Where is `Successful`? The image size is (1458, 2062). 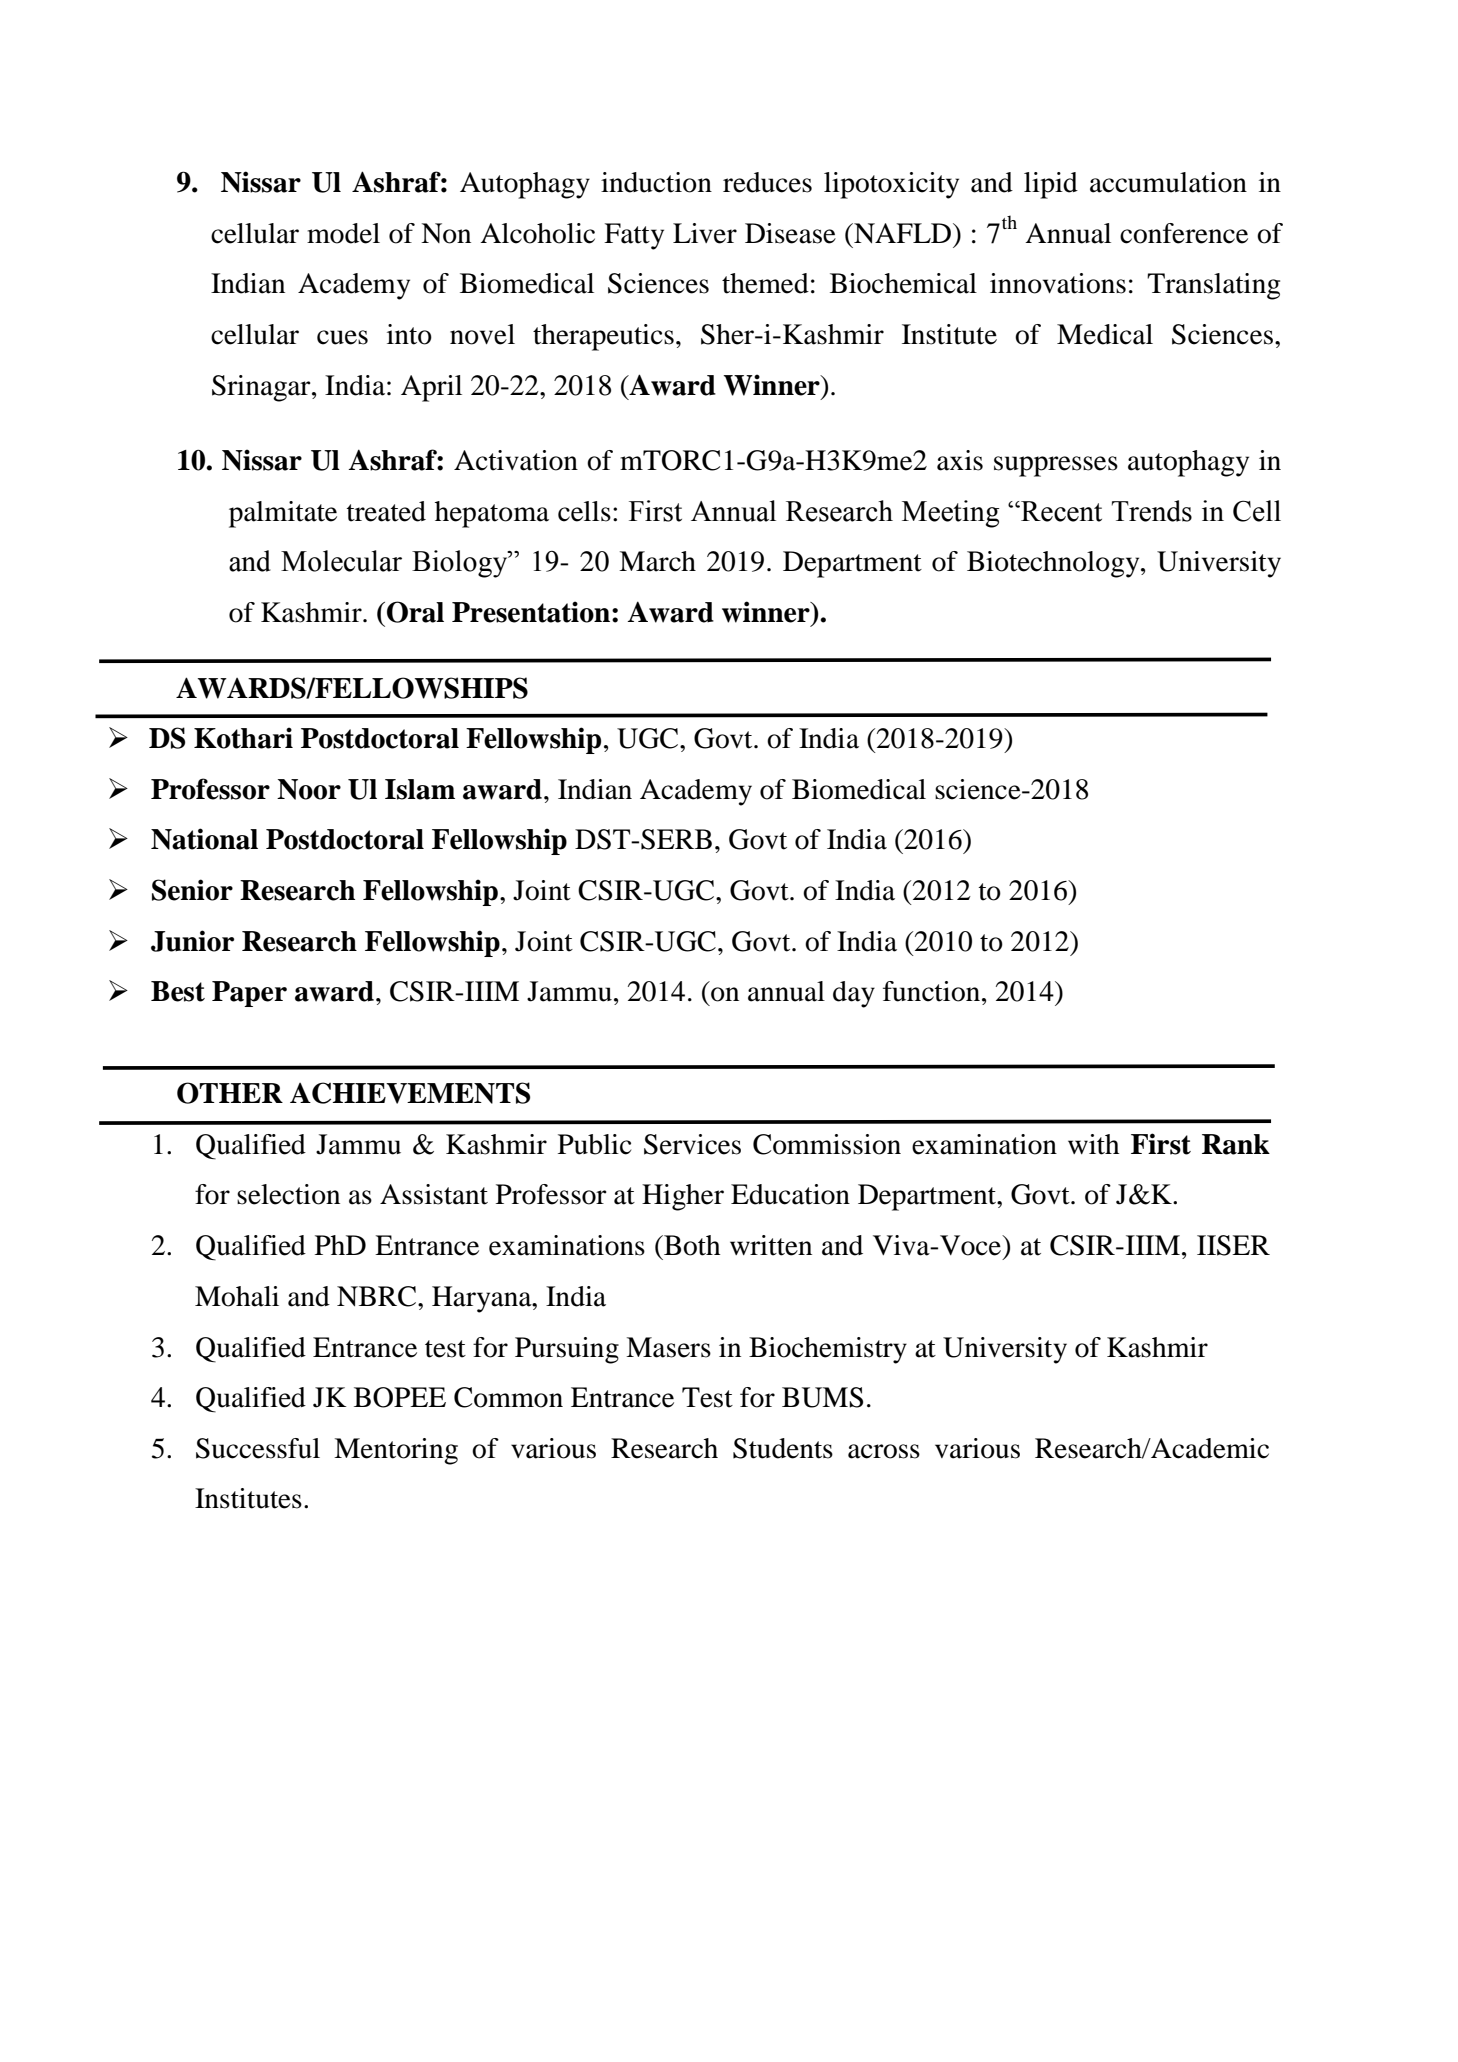 Successful is located at coordinates (258, 1448).
